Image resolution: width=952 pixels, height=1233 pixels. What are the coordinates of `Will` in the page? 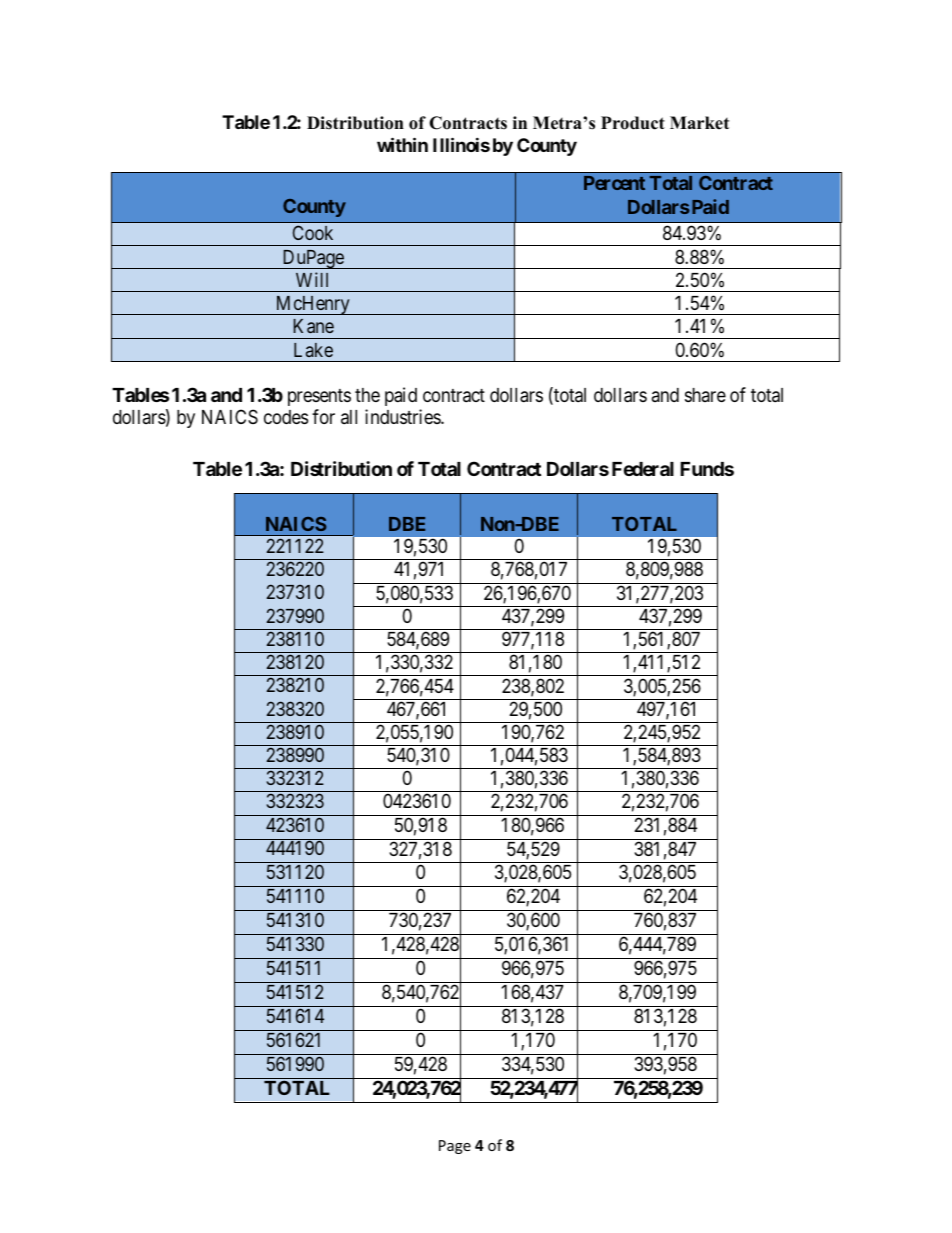 It's located at (312, 279).
